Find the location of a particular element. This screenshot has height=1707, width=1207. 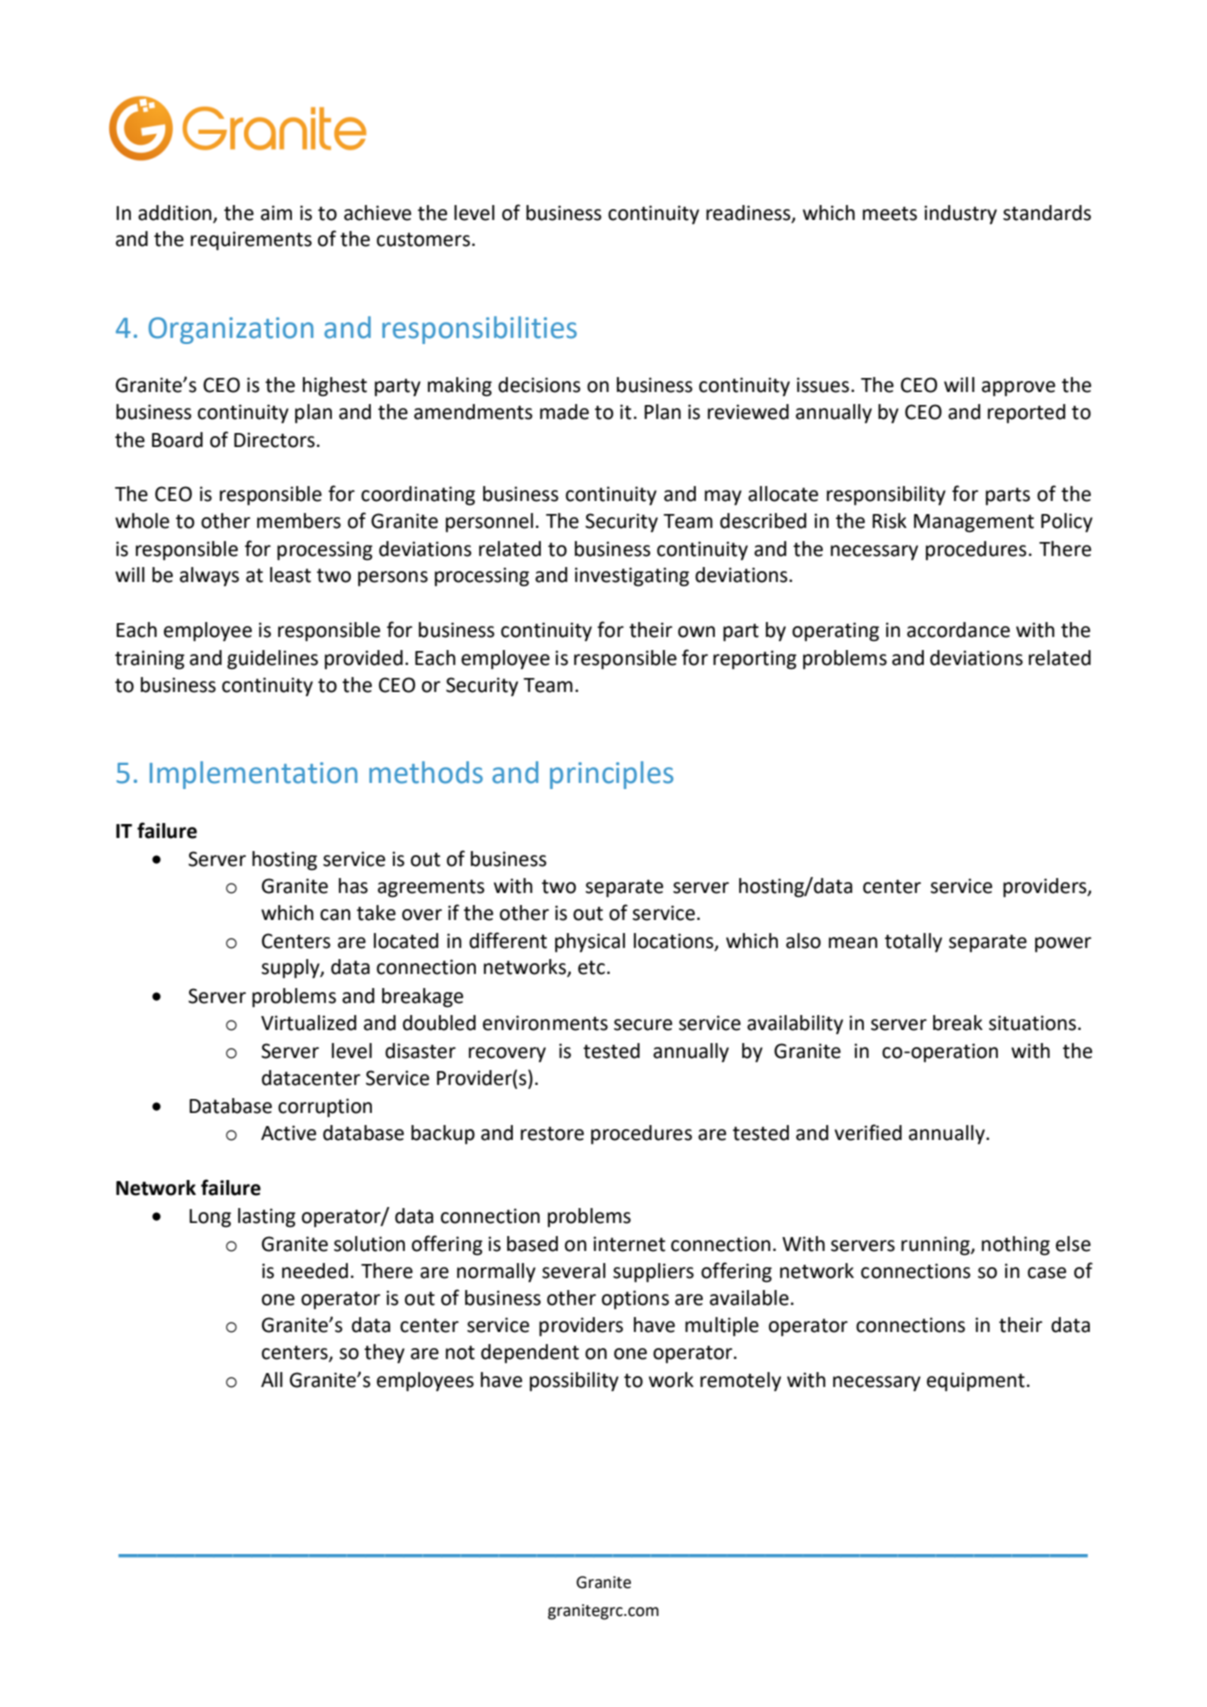

own is located at coordinates (696, 632).
